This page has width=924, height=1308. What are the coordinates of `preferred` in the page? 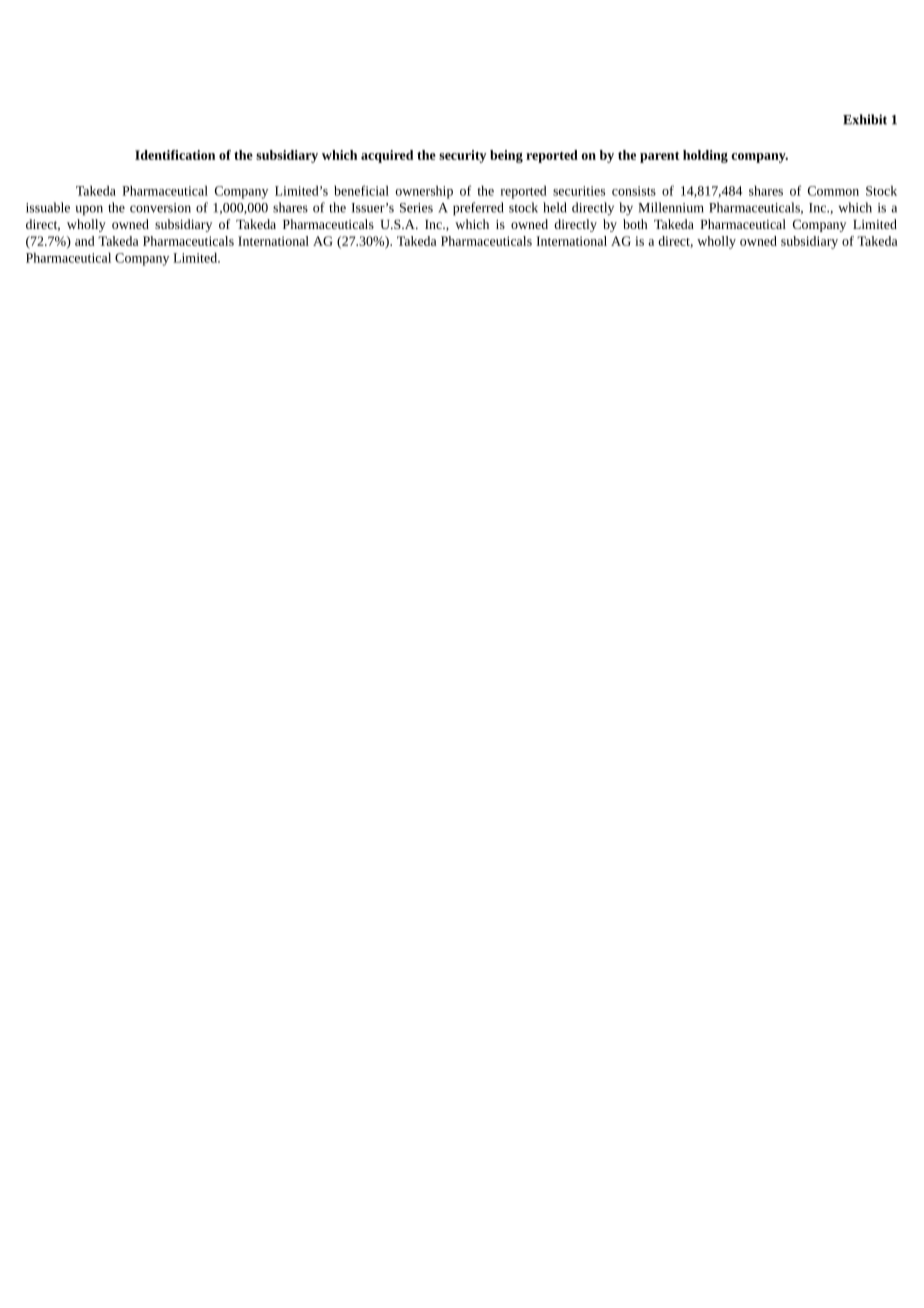 It's located at (478, 209).
